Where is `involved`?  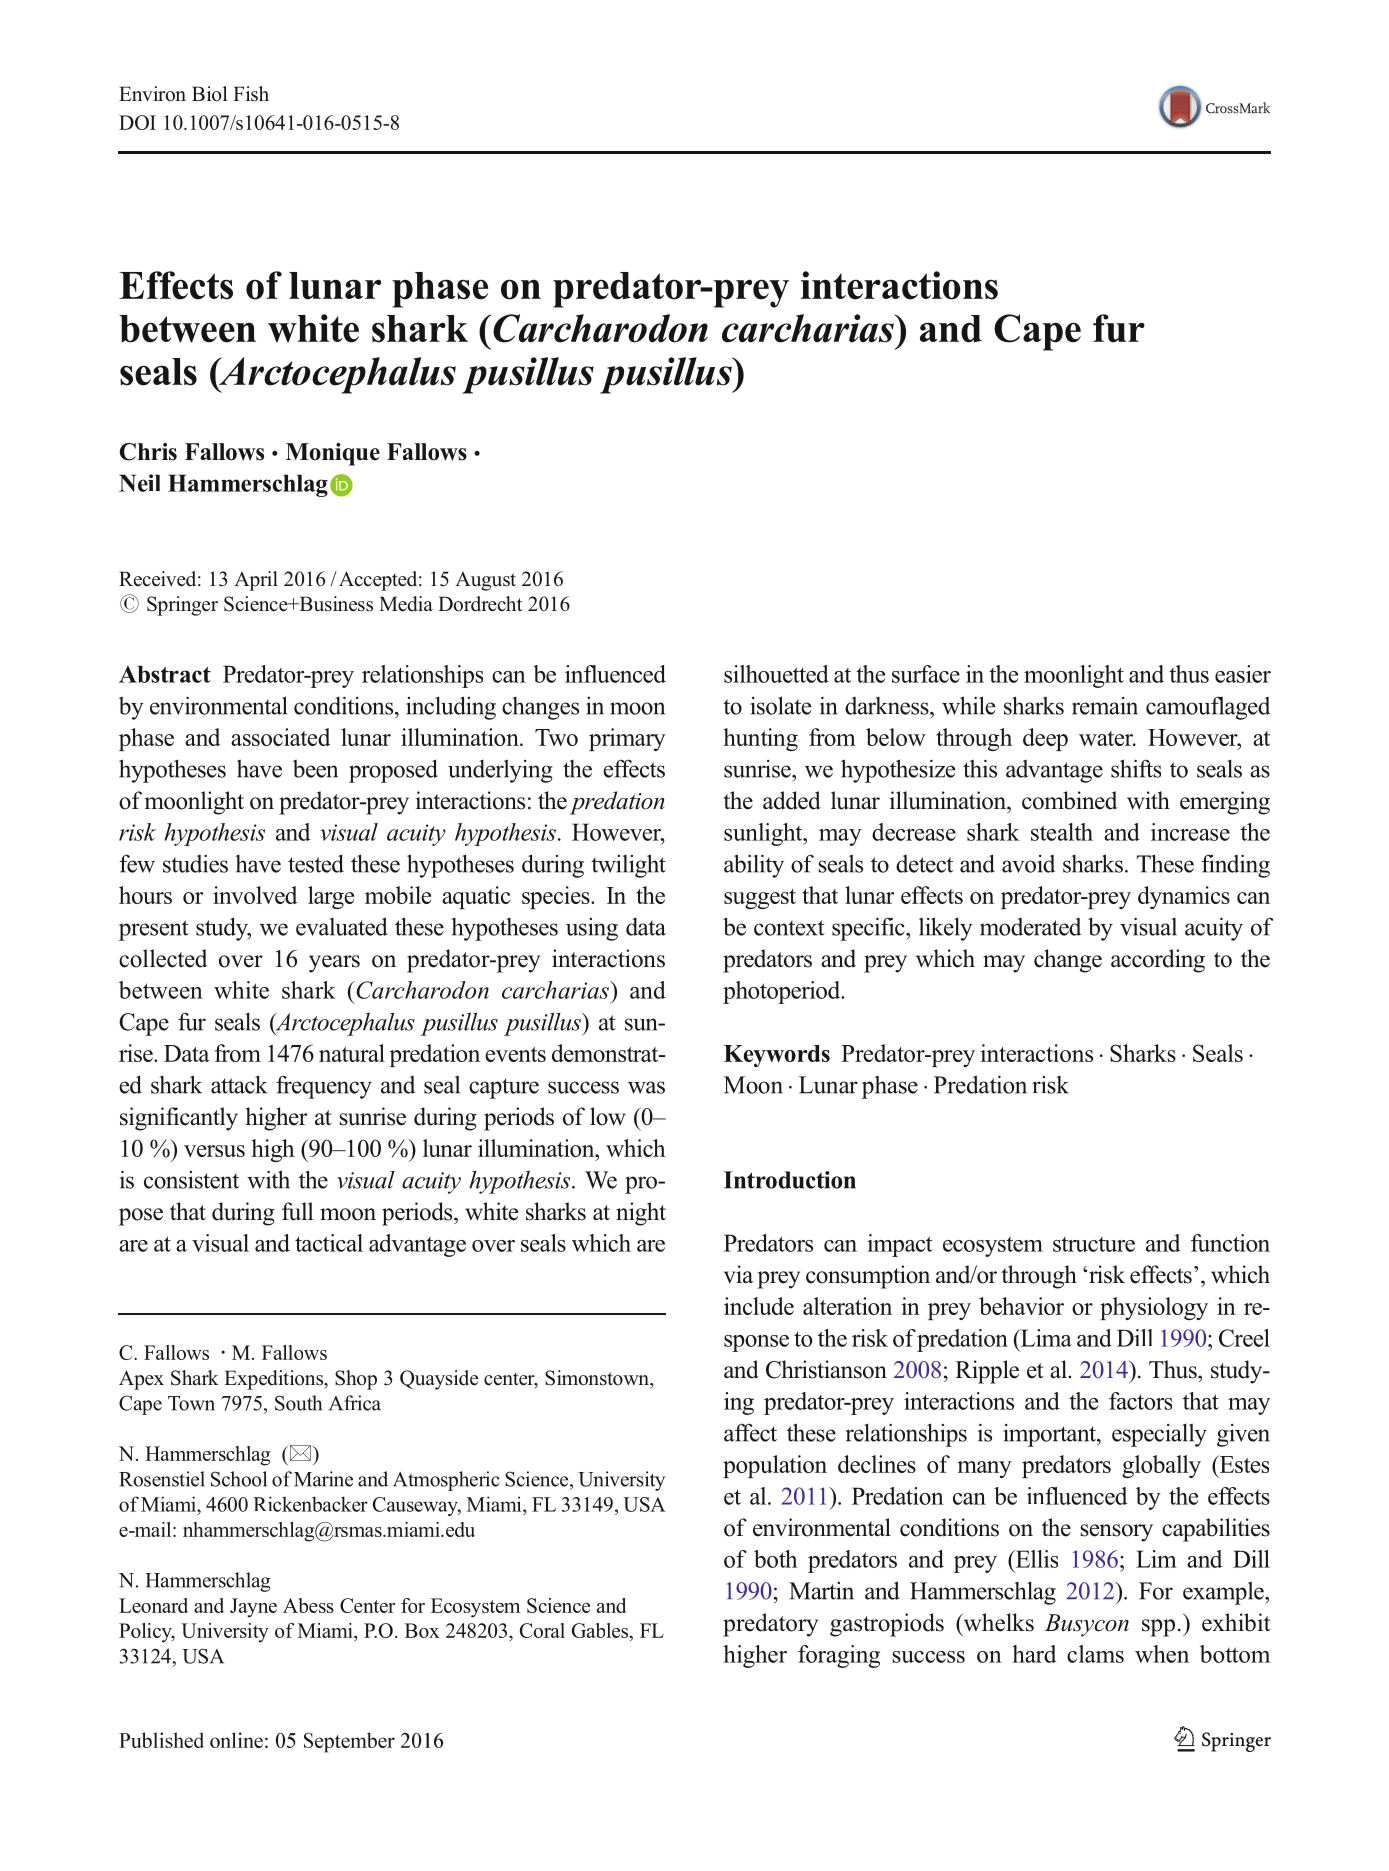 involved is located at coordinates (255, 895).
